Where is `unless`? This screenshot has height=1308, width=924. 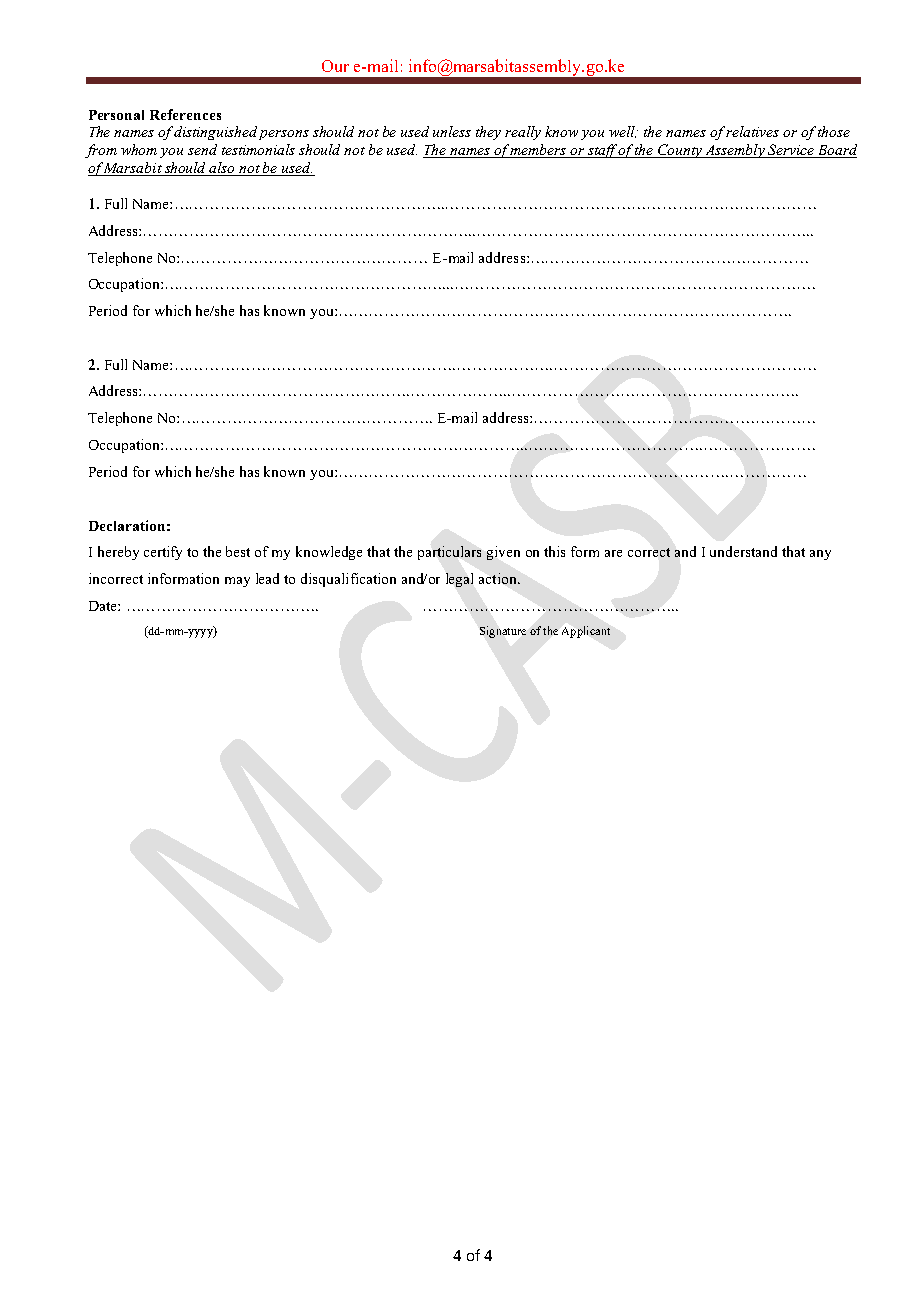 unless is located at coordinates (452, 131).
